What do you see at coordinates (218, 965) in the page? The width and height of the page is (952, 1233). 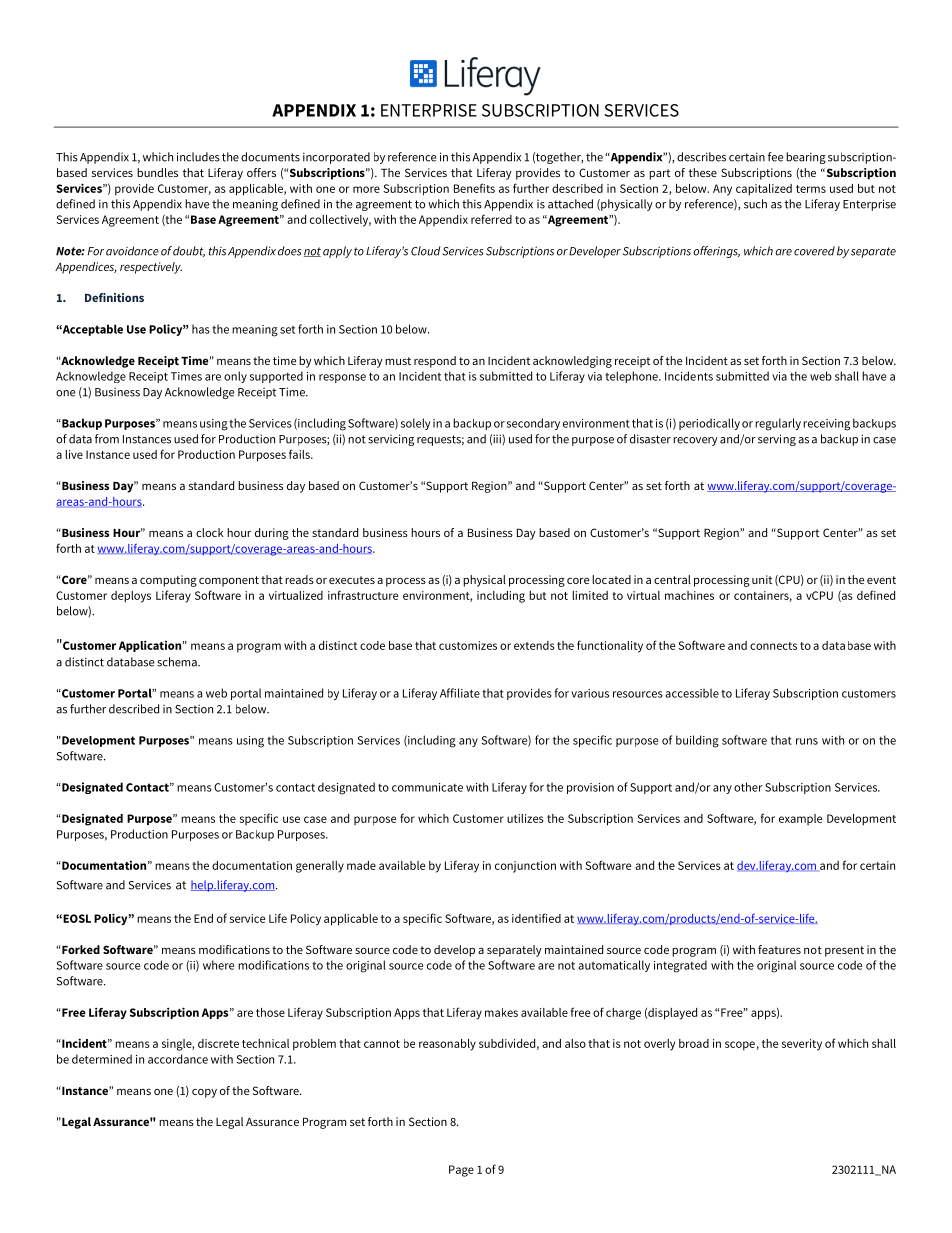 I see `where` at bounding box center [218, 965].
